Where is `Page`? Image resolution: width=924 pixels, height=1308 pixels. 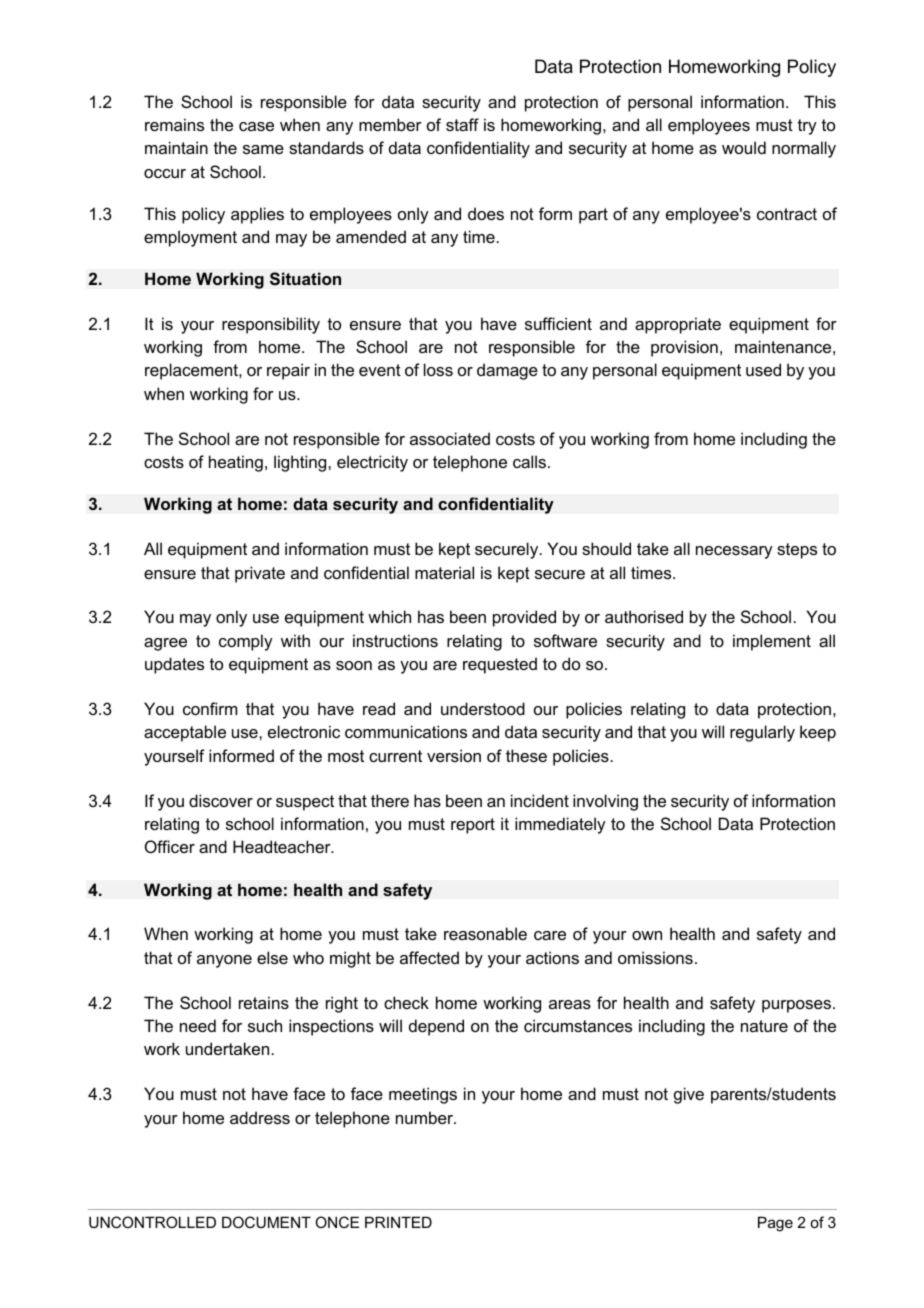
Page is located at coordinates (775, 1224).
